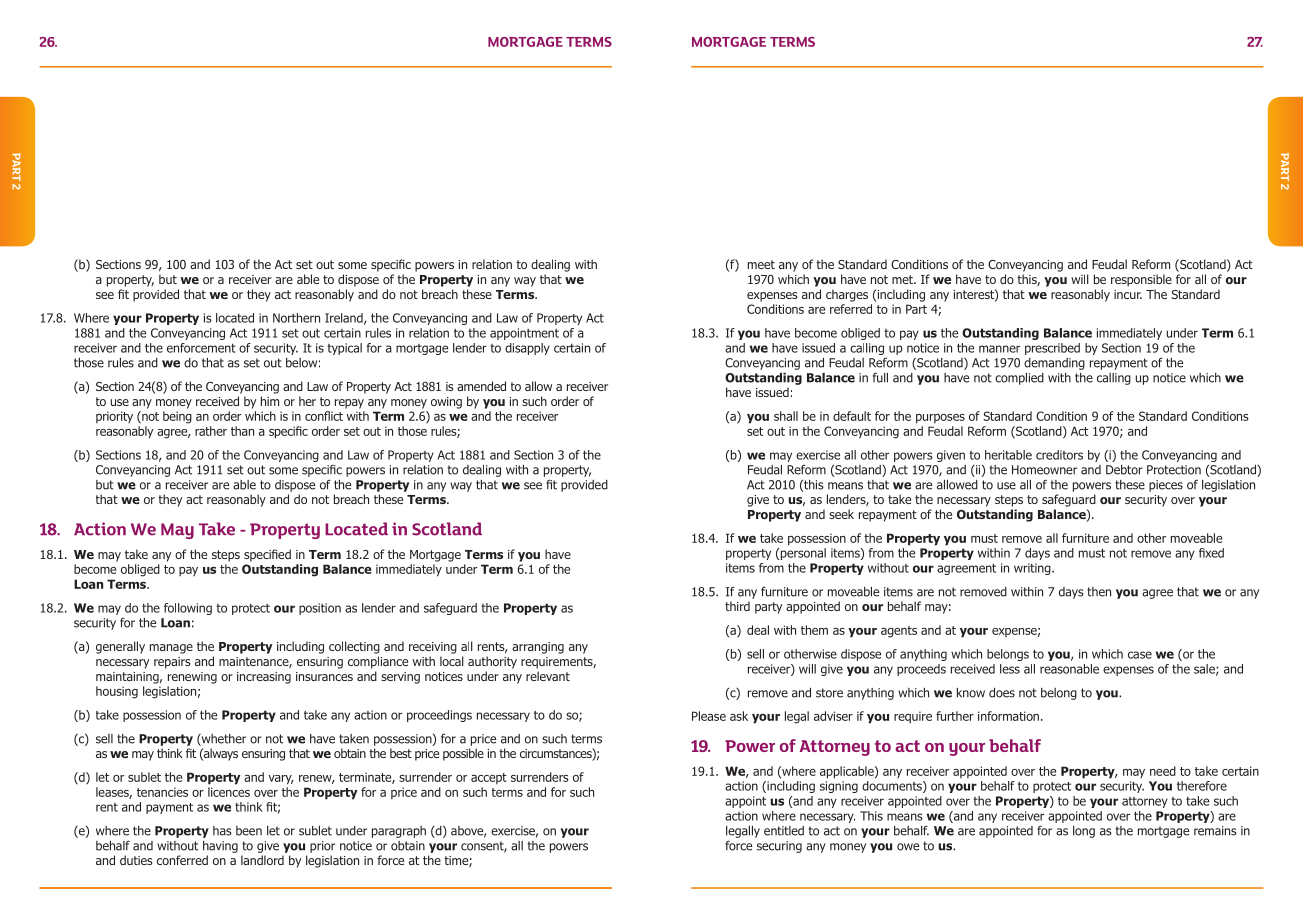  I want to click on Northern, so click(296, 318).
